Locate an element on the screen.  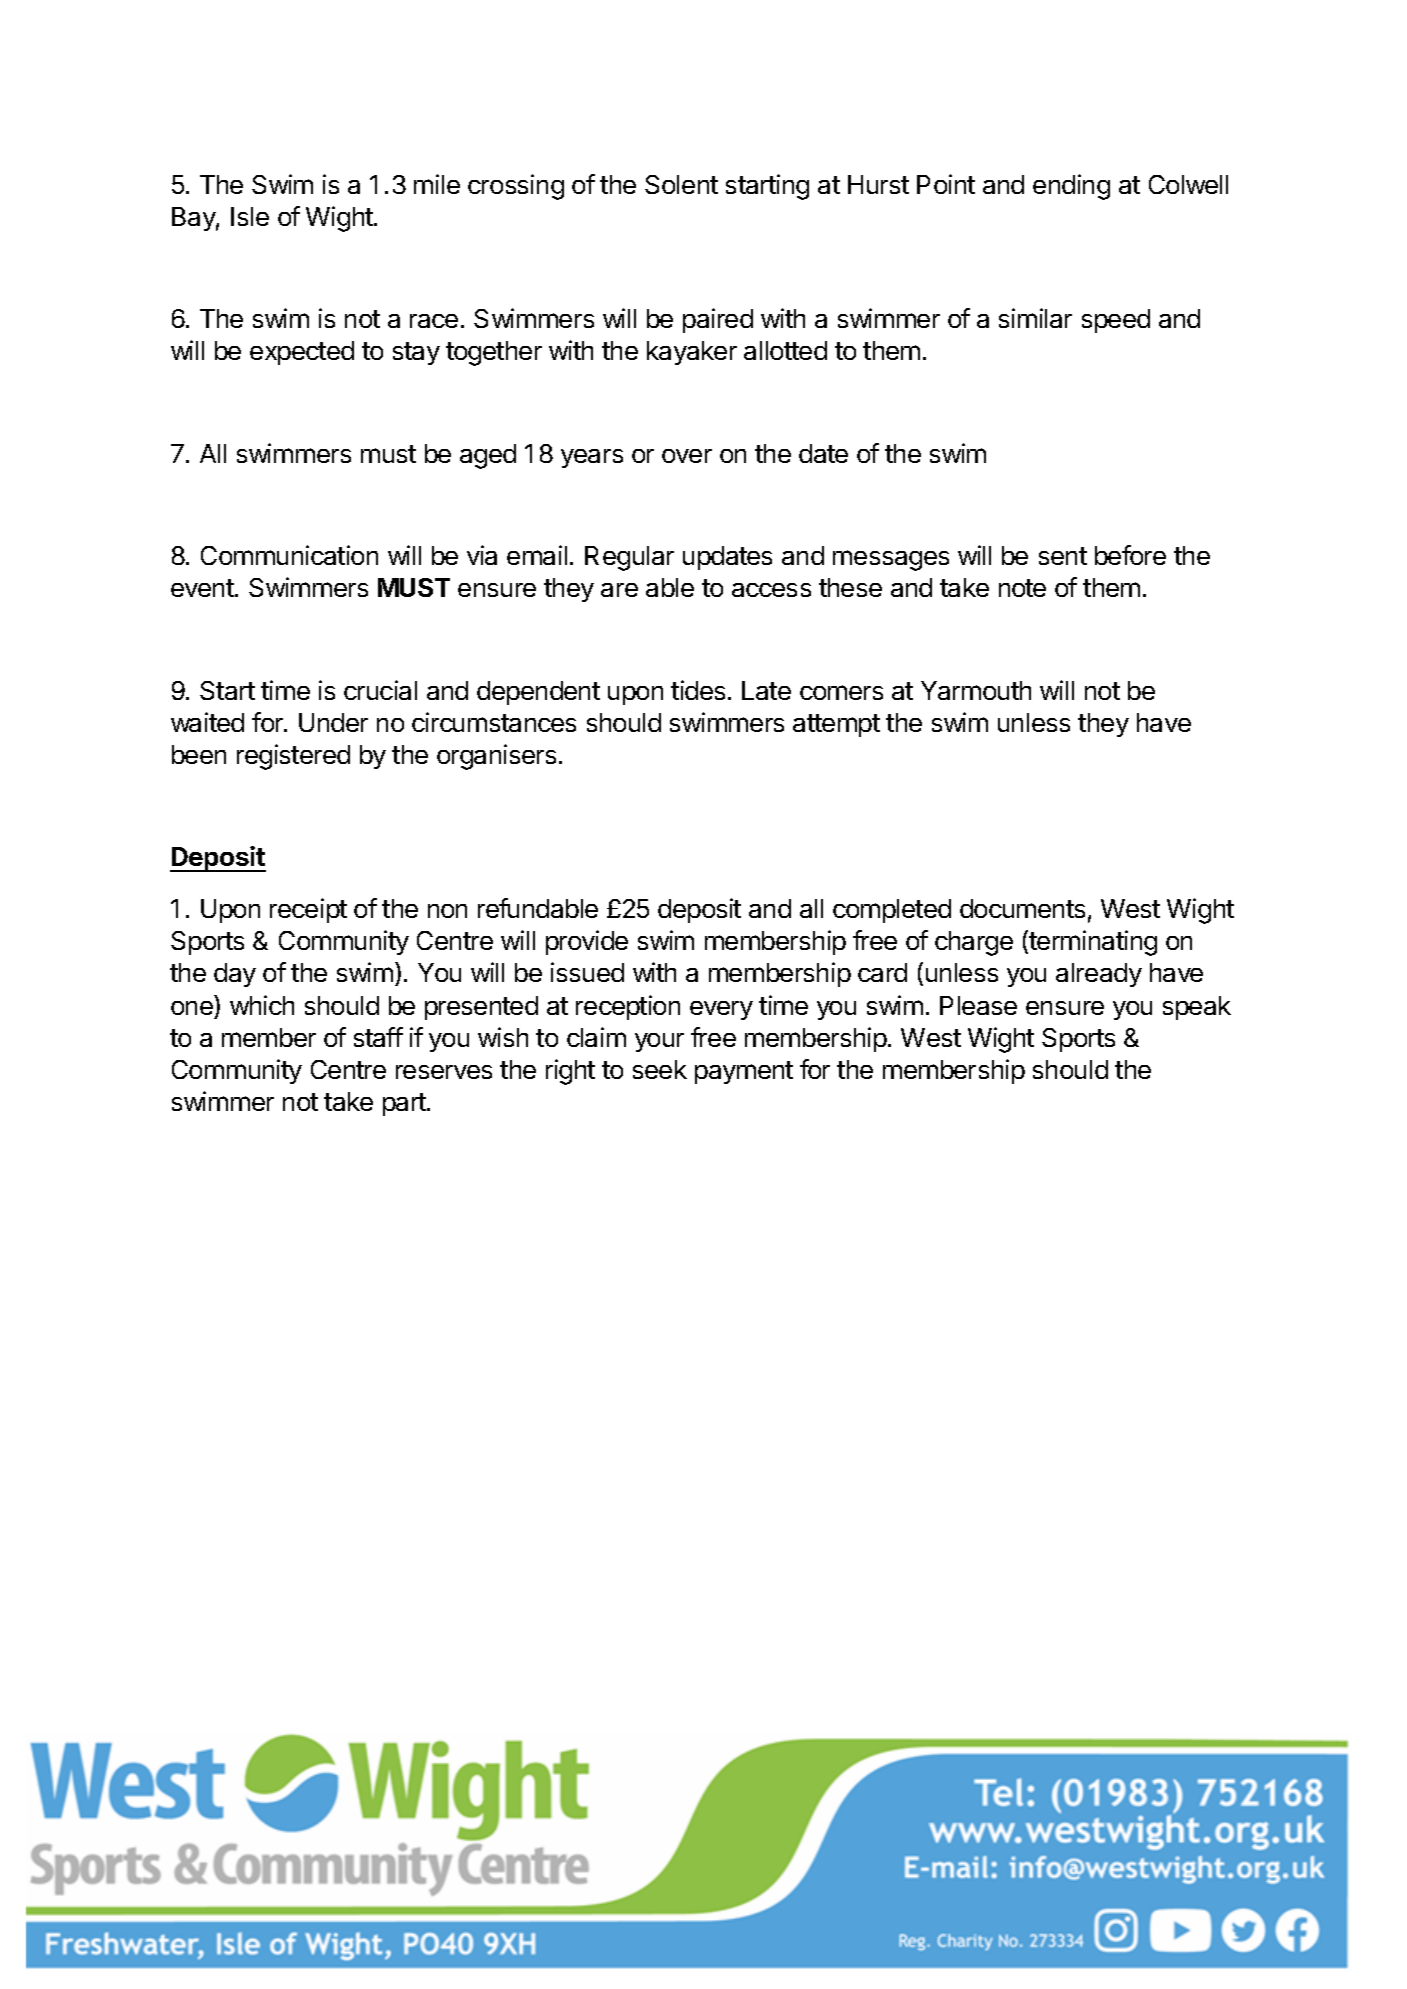
documents is located at coordinates (1022, 908).
